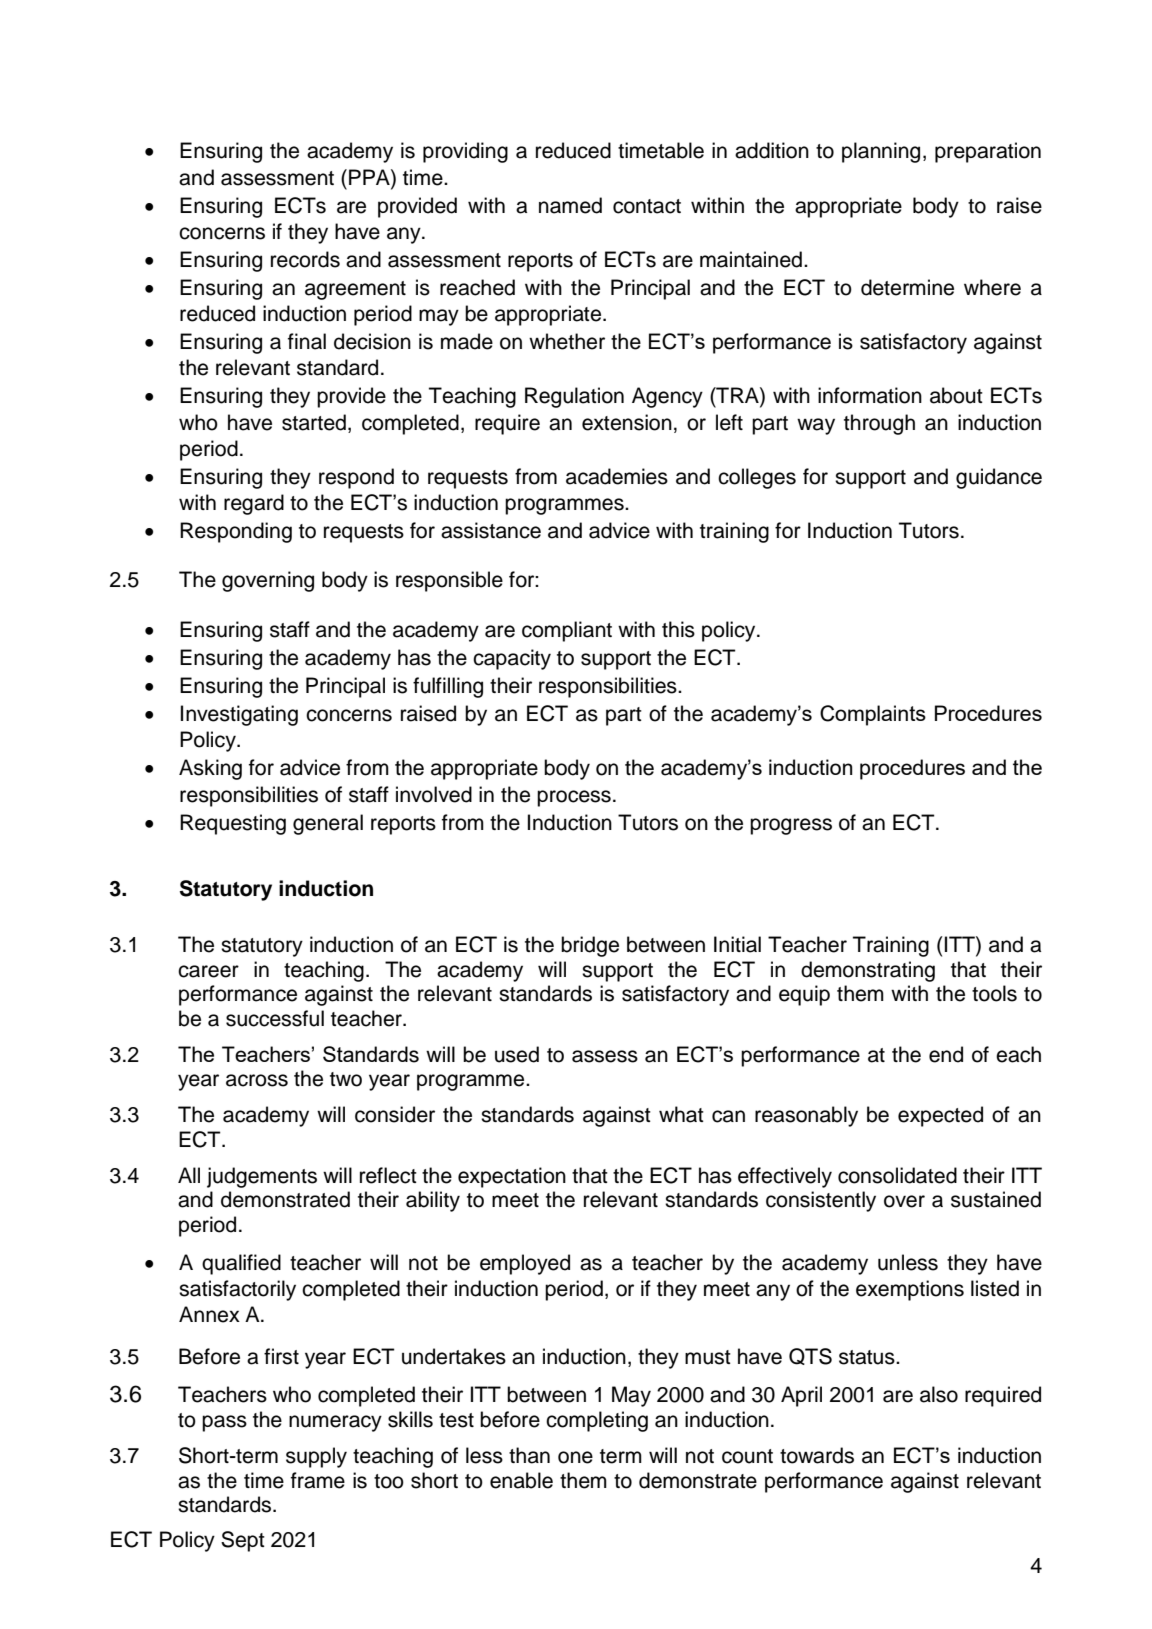 The width and height of the document is (1152, 1629). What do you see at coordinates (328, 824) in the document?
I see `general` at bounding box center [328, 824].
